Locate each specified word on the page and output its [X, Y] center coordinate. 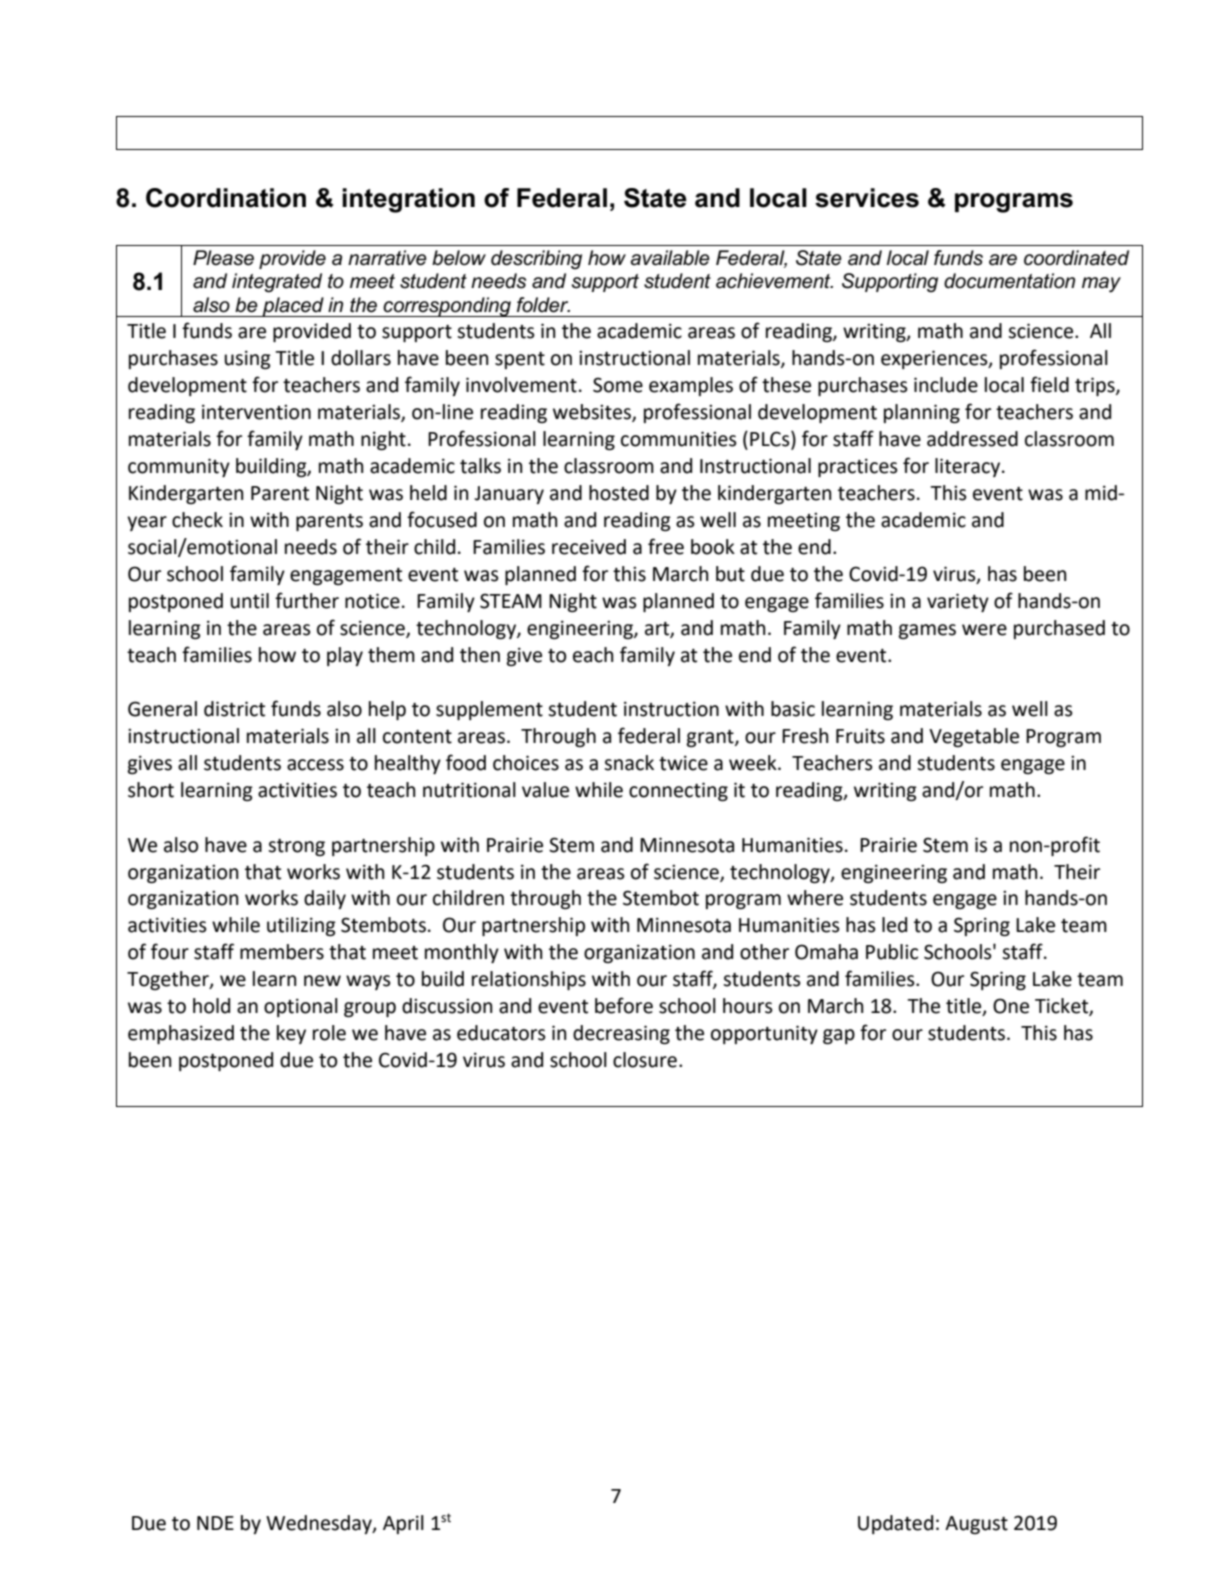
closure [645, 1060]
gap [839, 1036]
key [291, 1034]
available [670, 258]
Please [223, 258]
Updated [895, 1524]
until [250, 601]
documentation [1009, 281]
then [480, 655]
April [403, 1524]
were [984, 630]
